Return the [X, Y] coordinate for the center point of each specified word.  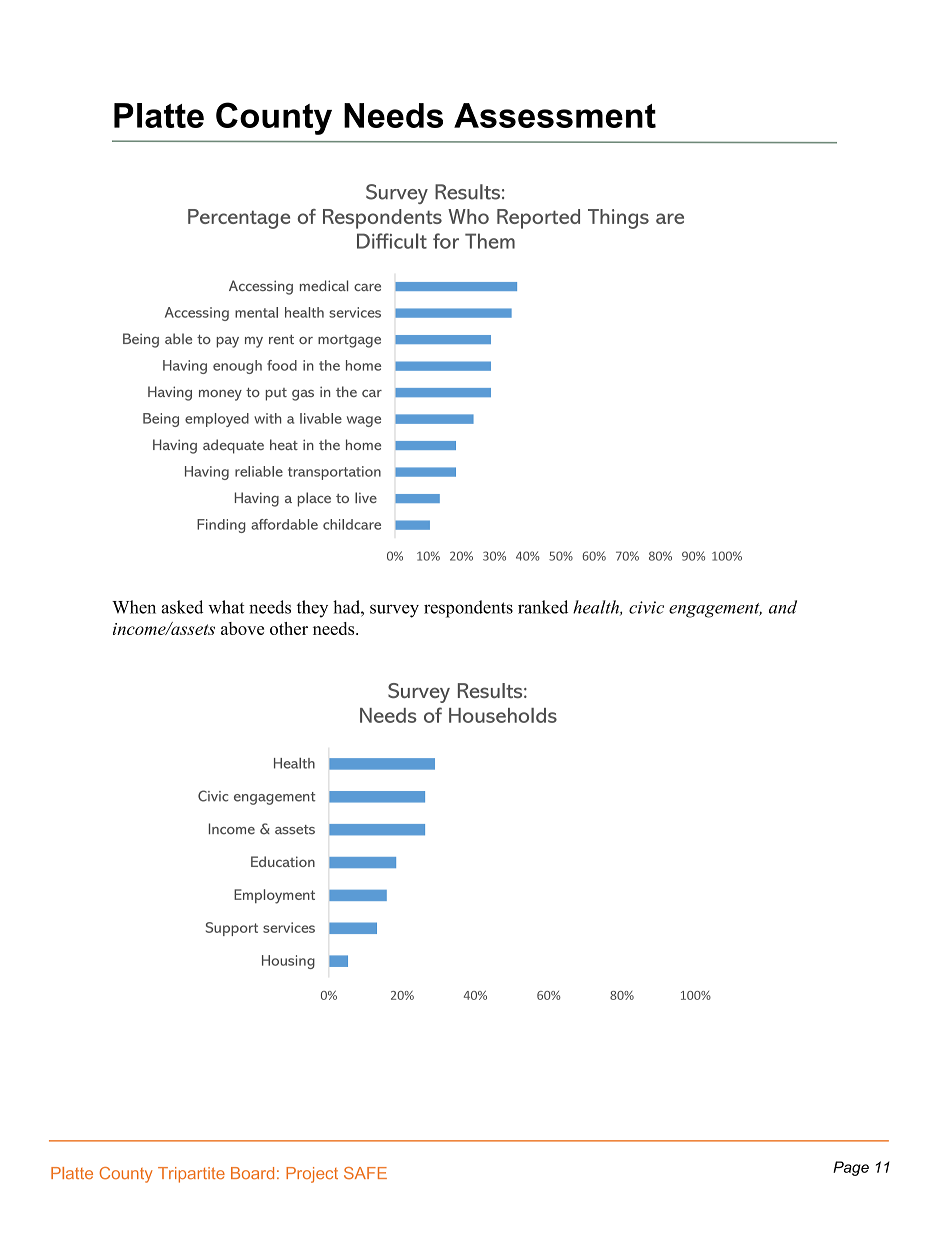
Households [503, 715]
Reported [538, 219]
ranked [543, 607]
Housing [288, 962]
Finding [221, 526]
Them [490, 241]
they [312, 609]
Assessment [555, 115]
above [242, 628]
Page [851, 1168]
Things [618, 219]
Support [232, 929]
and [783, 607]
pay [228, 342]
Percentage [239, 219]
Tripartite [191, 1175]
